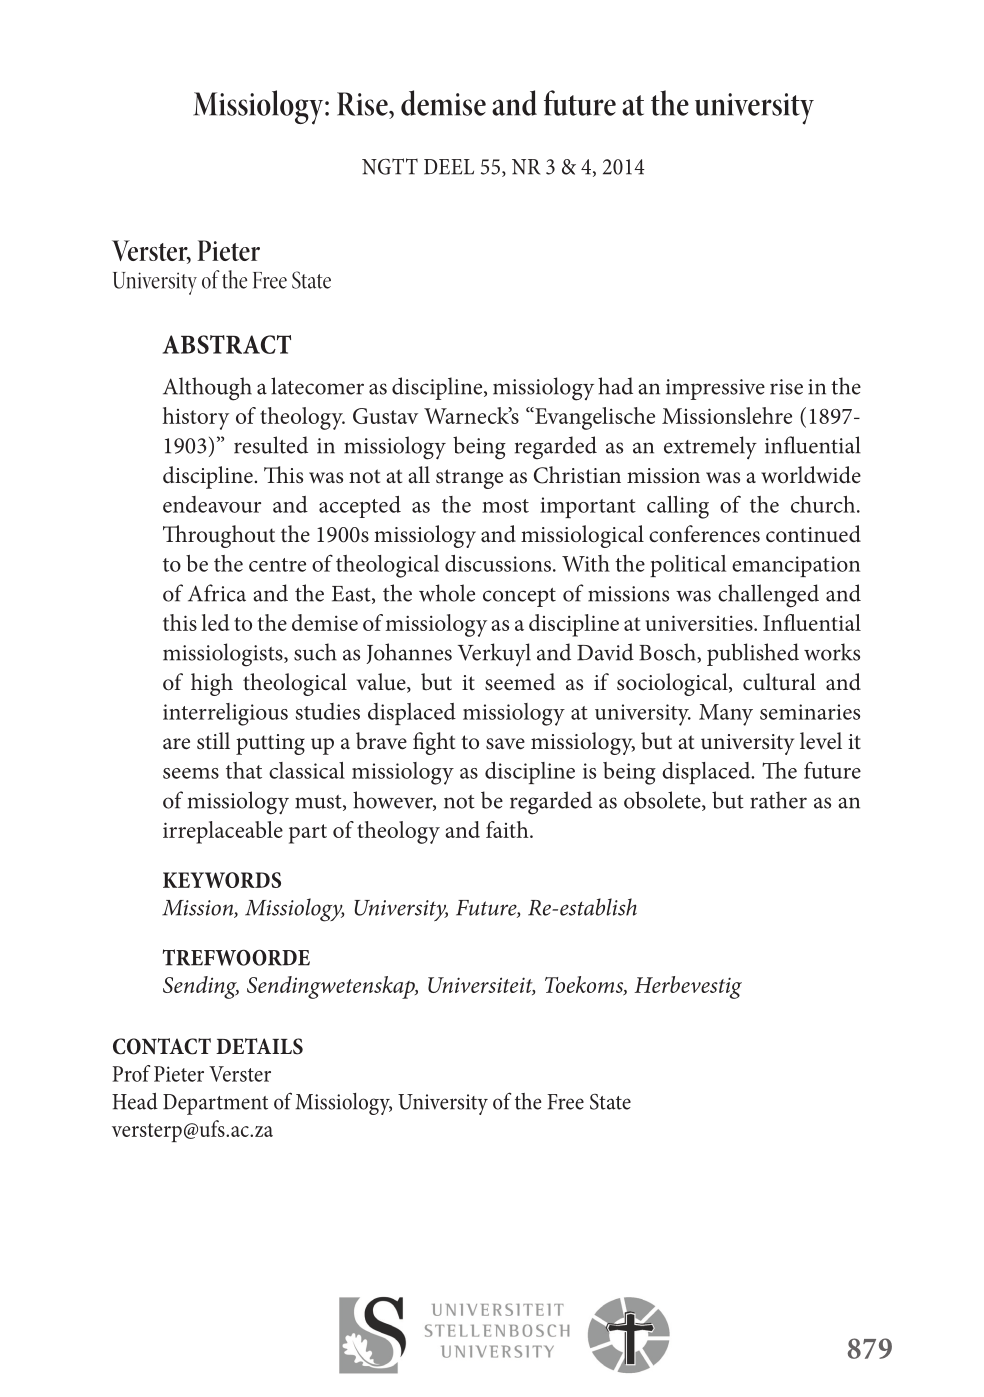 The image size is (984, 1397). What do you see at coordinates (753, 654) in the screenshot?
I see `published` at bounding box center [753, 654].
